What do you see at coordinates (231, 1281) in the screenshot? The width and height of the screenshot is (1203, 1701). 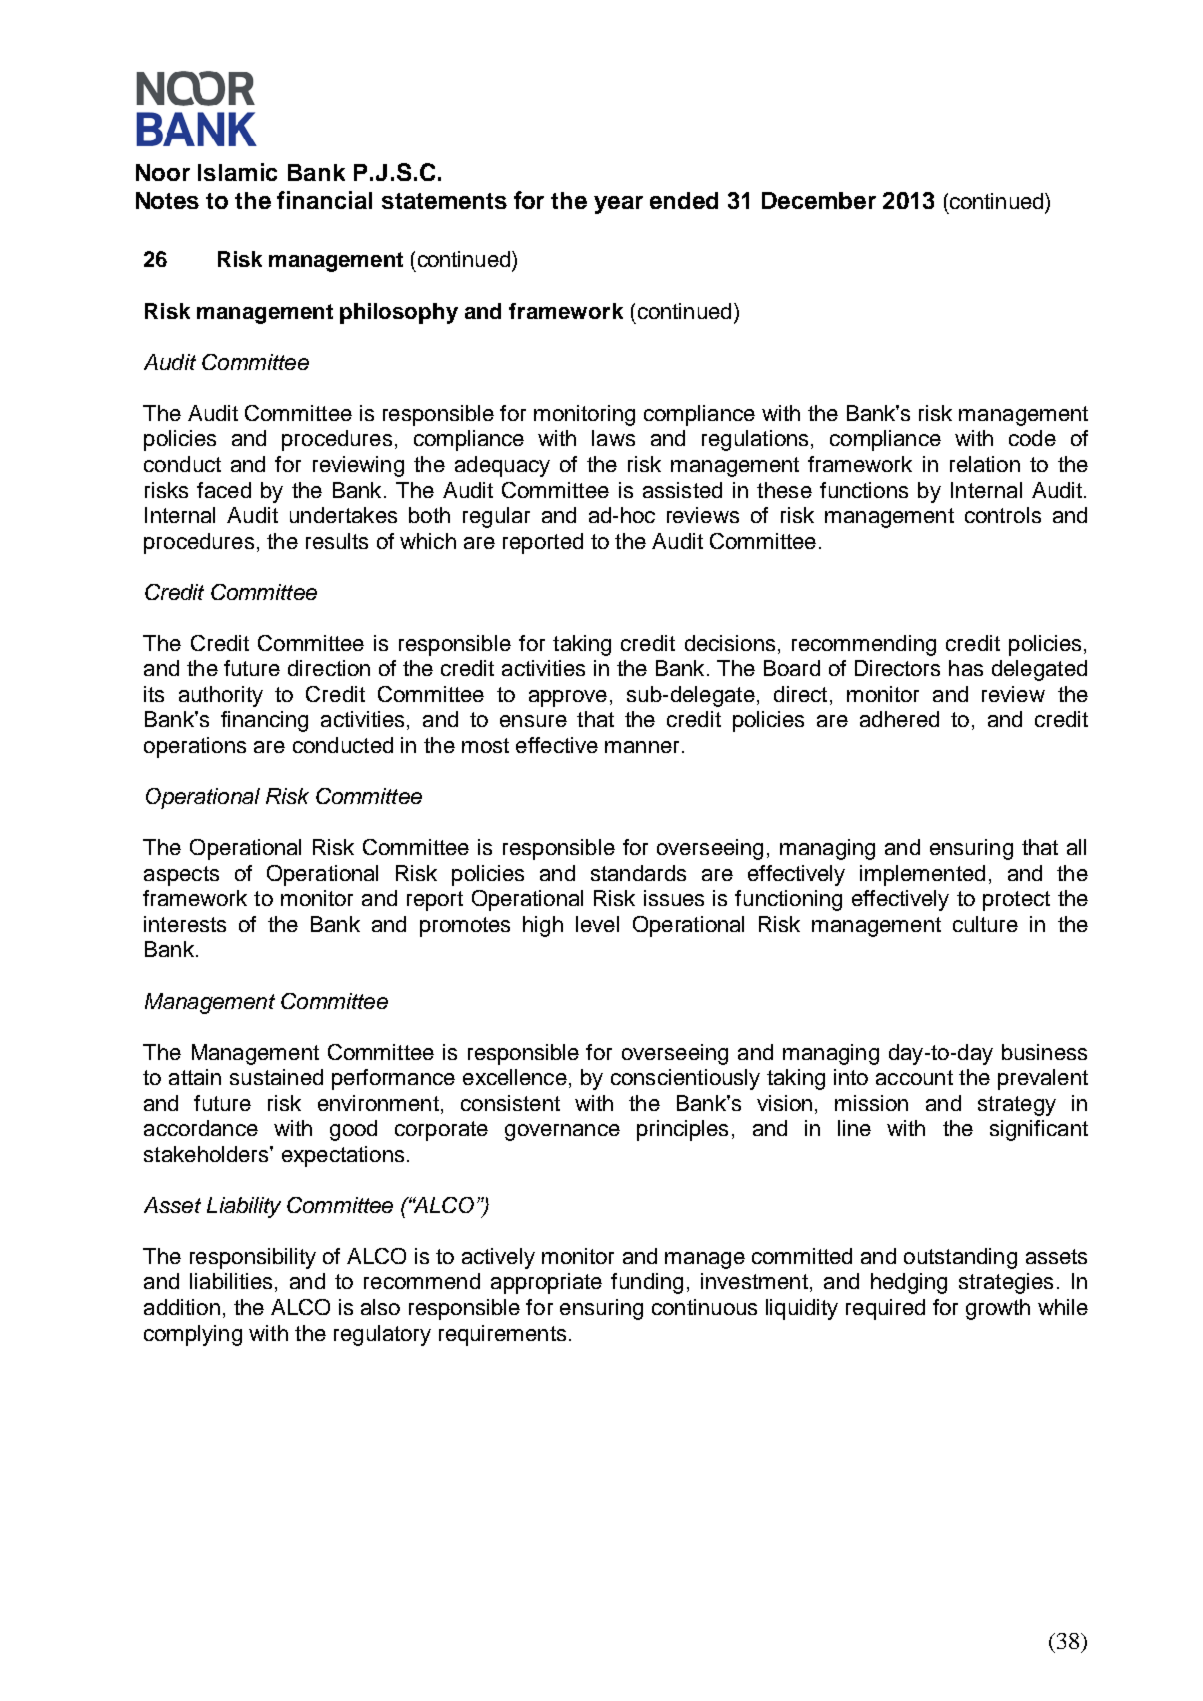 I see `liabilities` at bounding box center [231, 1281].
